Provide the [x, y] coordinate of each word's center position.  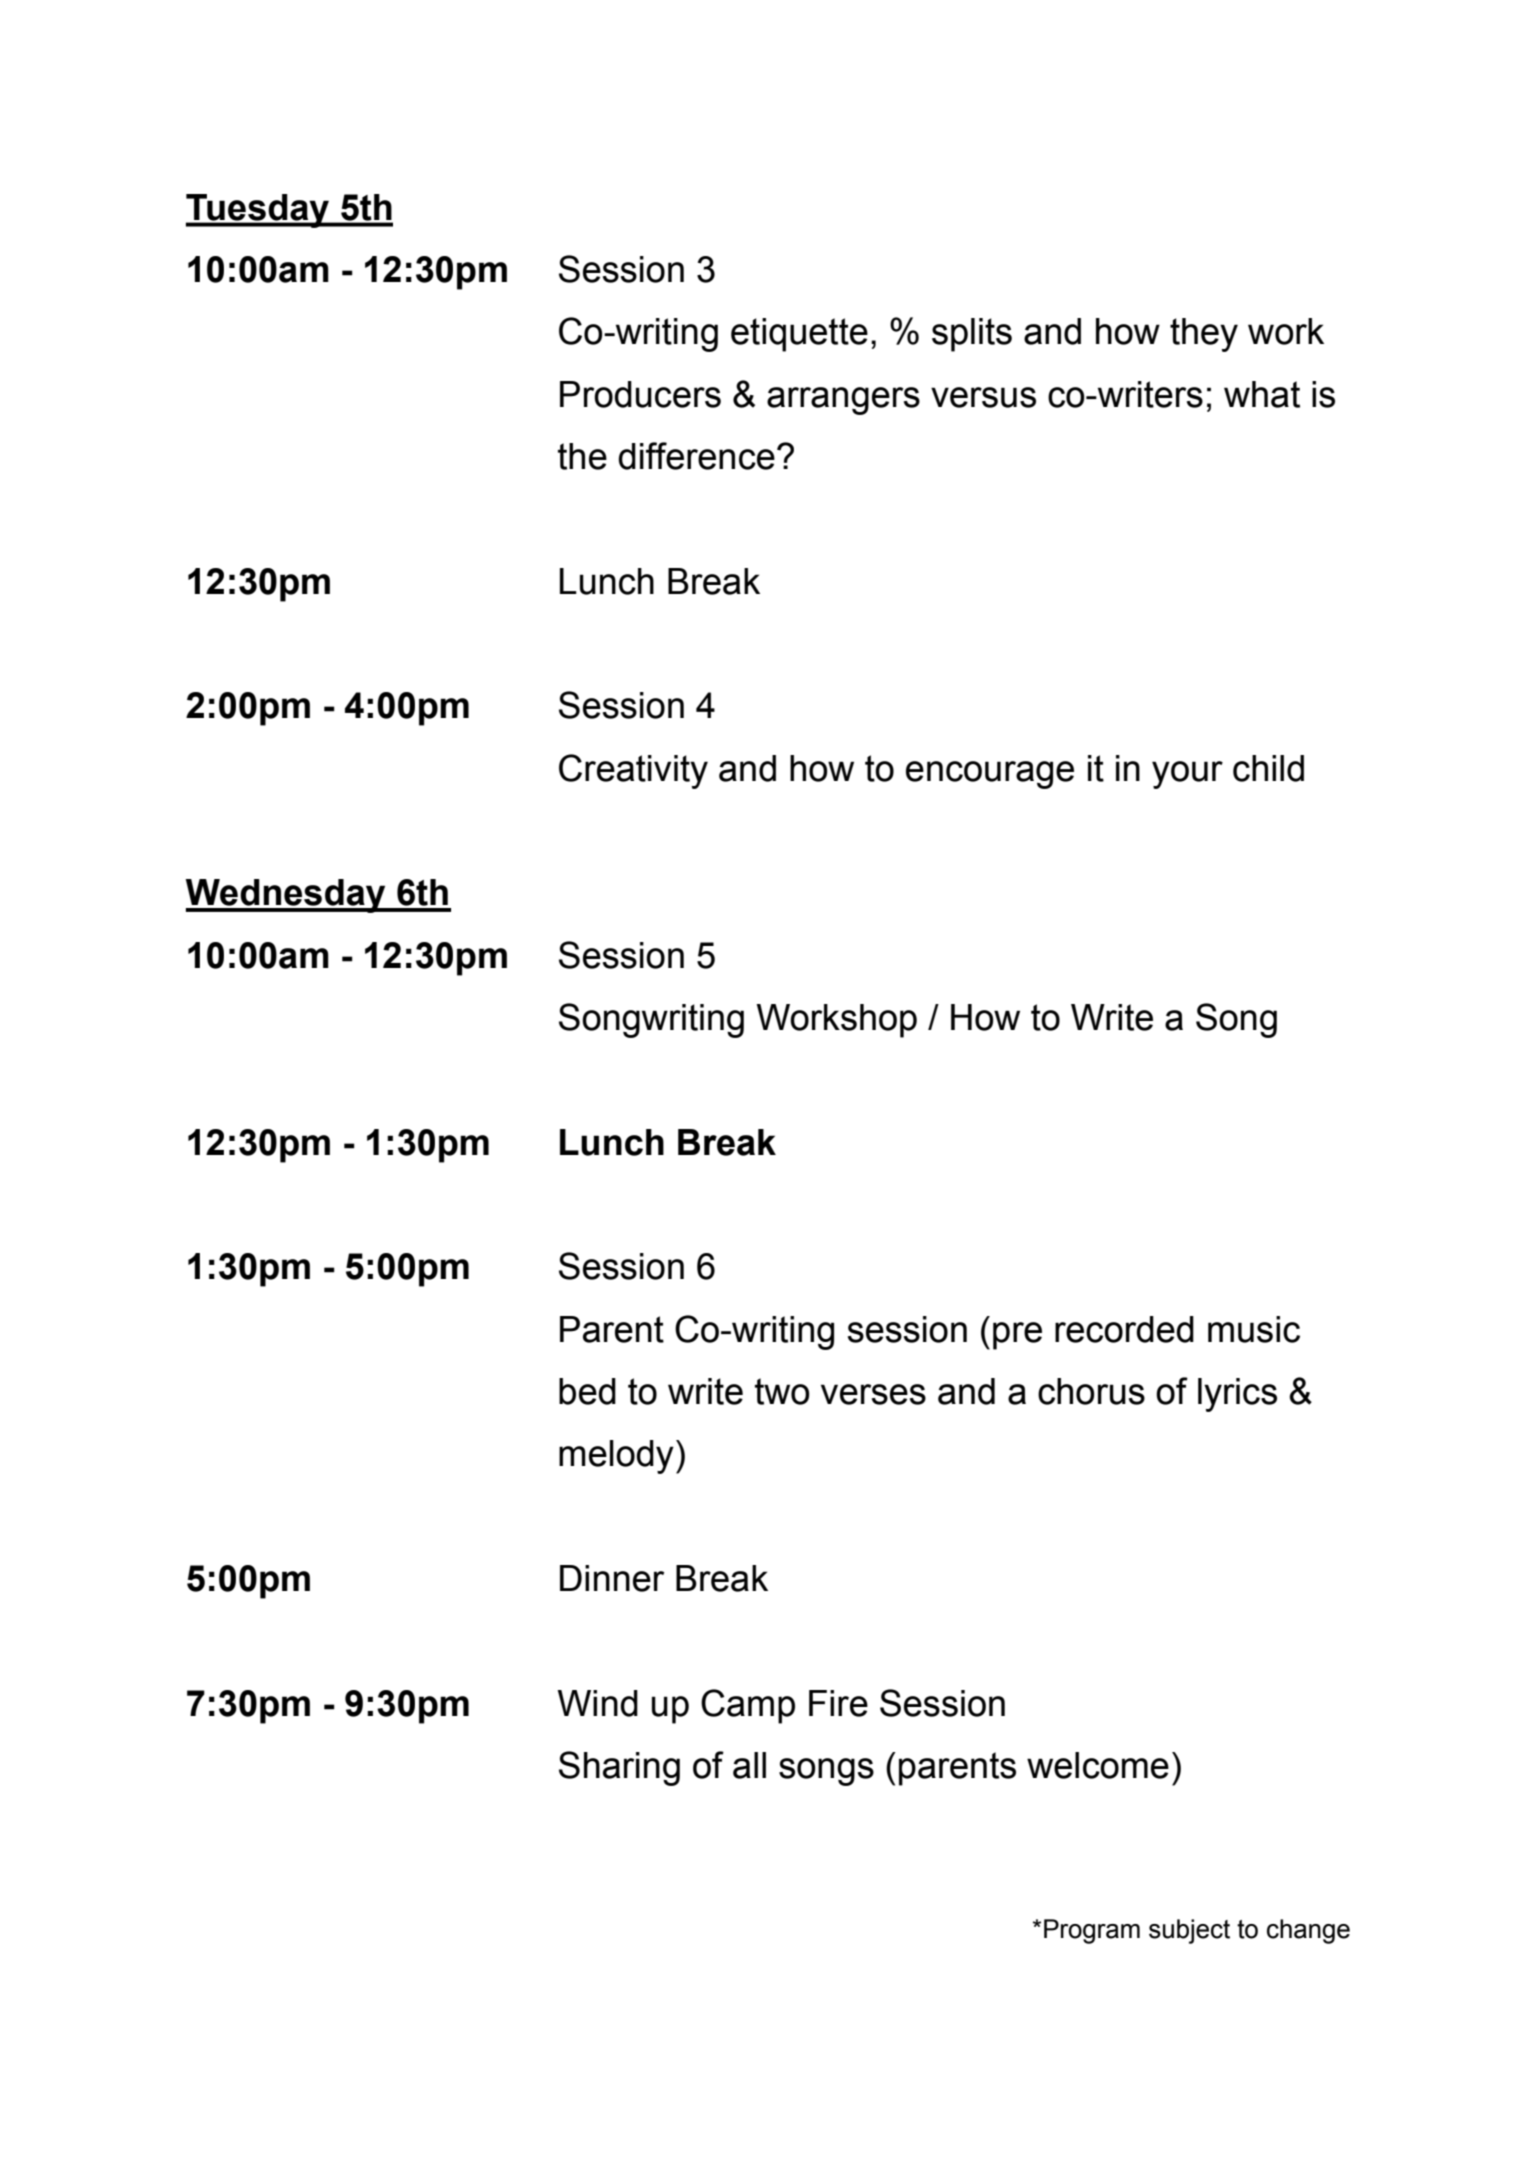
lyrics [1237, 1395]
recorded [1124, 1329]
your [1187, 775]
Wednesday [286, 896]
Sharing [619, 1768]
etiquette [799, 335]
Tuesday [259, 211]
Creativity [633, 771]
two [782, 1391]
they [1204, 335]
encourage [990, 775]
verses [873, 1394]
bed [587, 1391]
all [749, 1765]
